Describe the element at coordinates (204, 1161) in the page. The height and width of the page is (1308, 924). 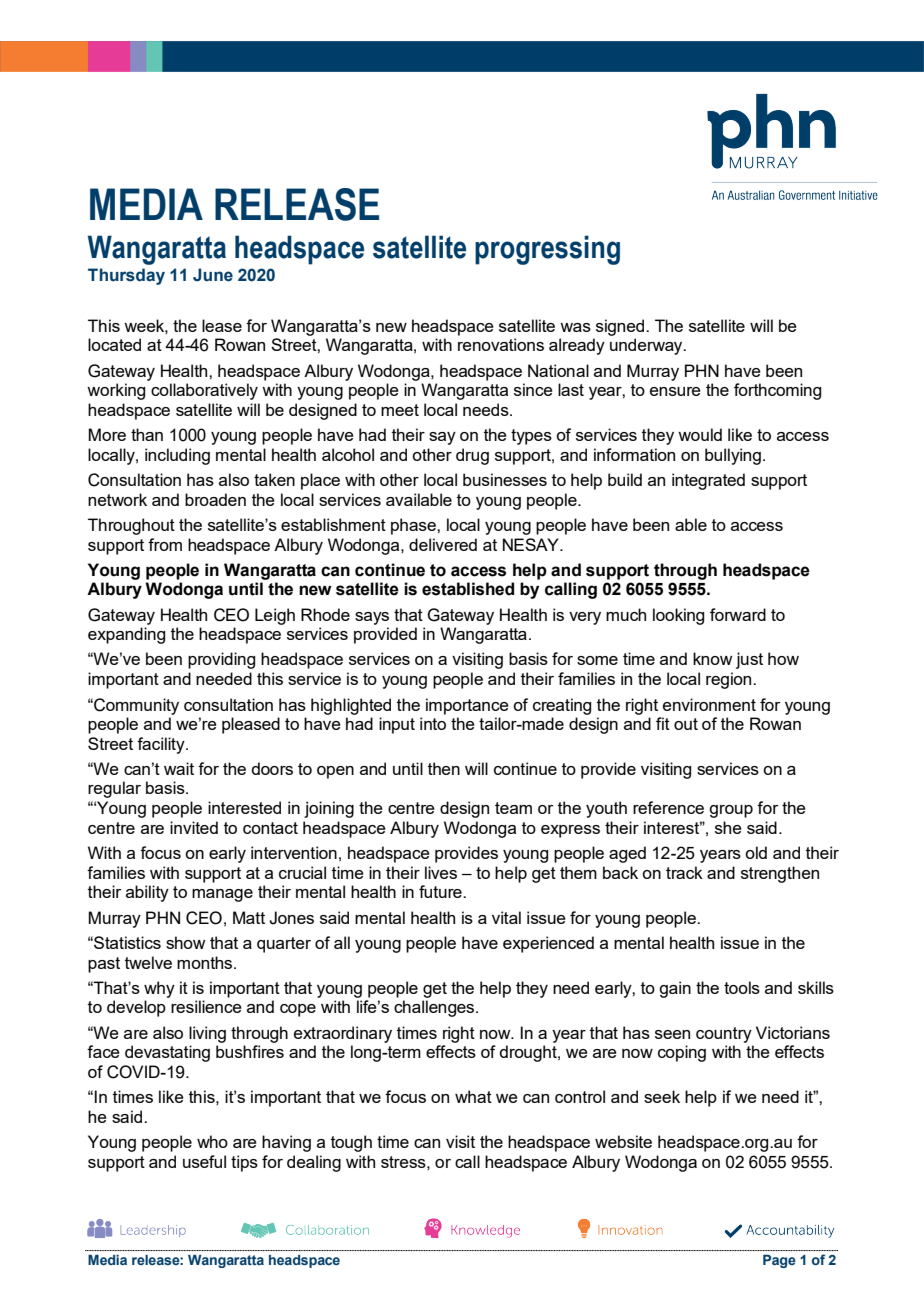
I see `useful` at that location.
